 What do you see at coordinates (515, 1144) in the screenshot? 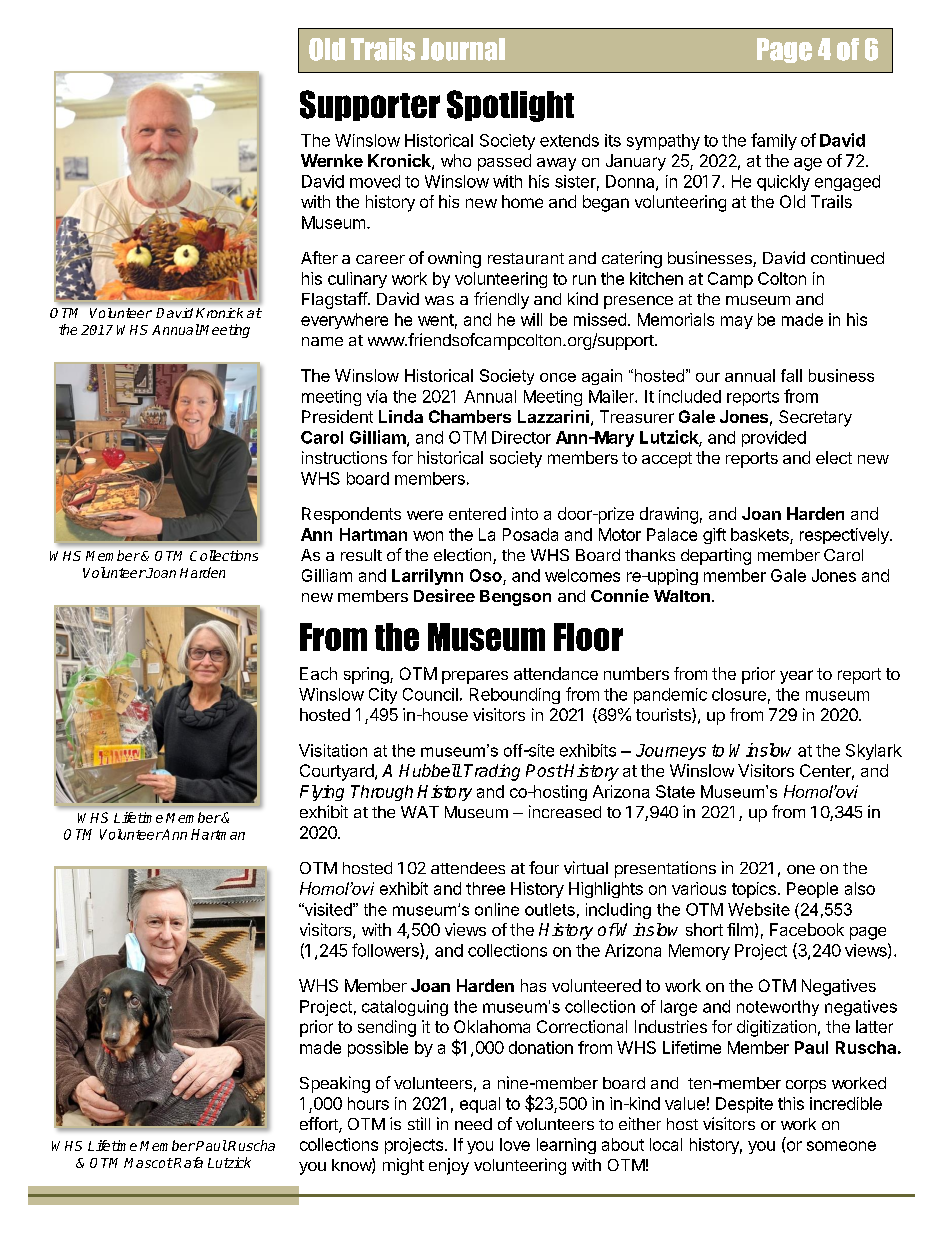
I see `love` at bounding box center [515, 1144].
